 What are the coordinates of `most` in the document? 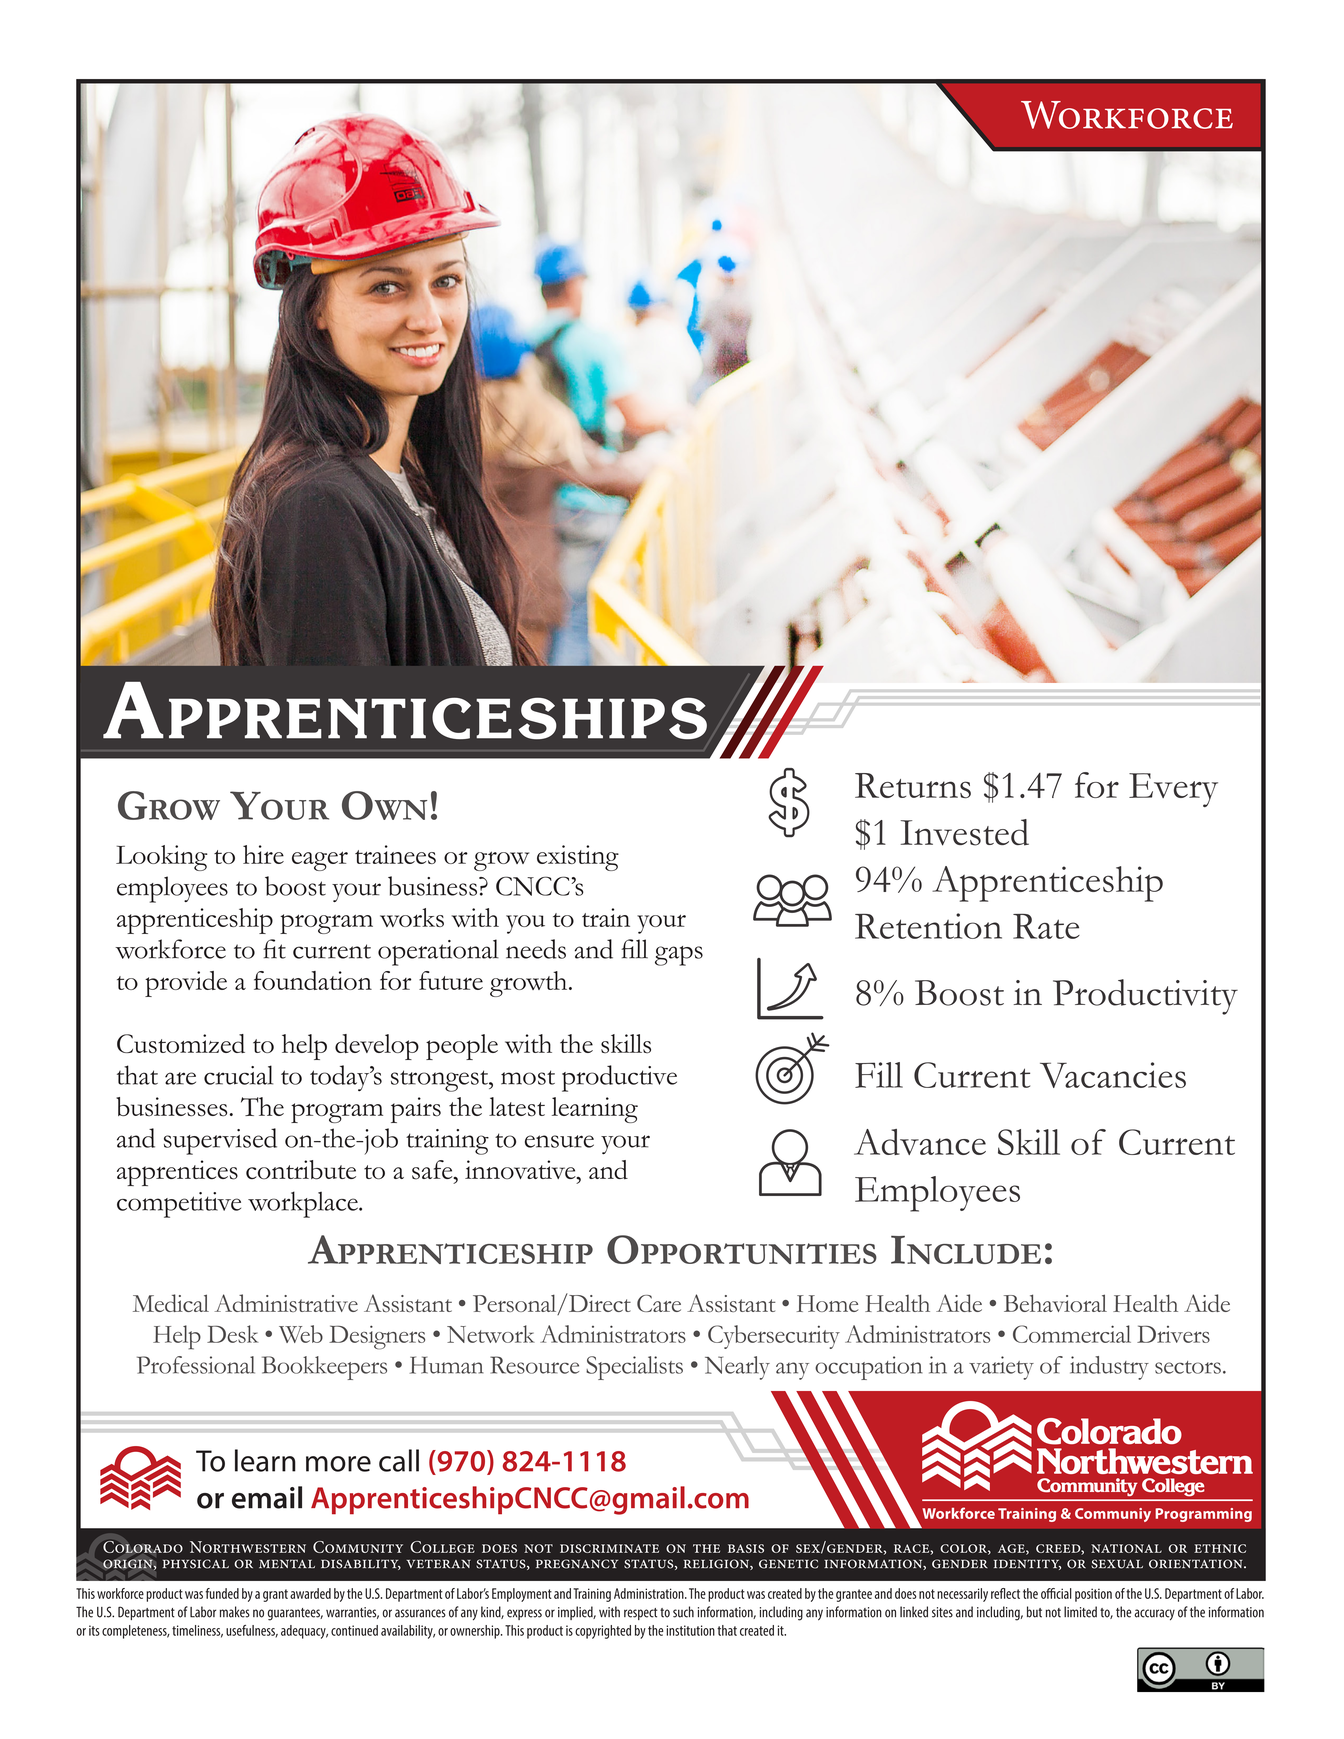 It's located at (528, 1077).
